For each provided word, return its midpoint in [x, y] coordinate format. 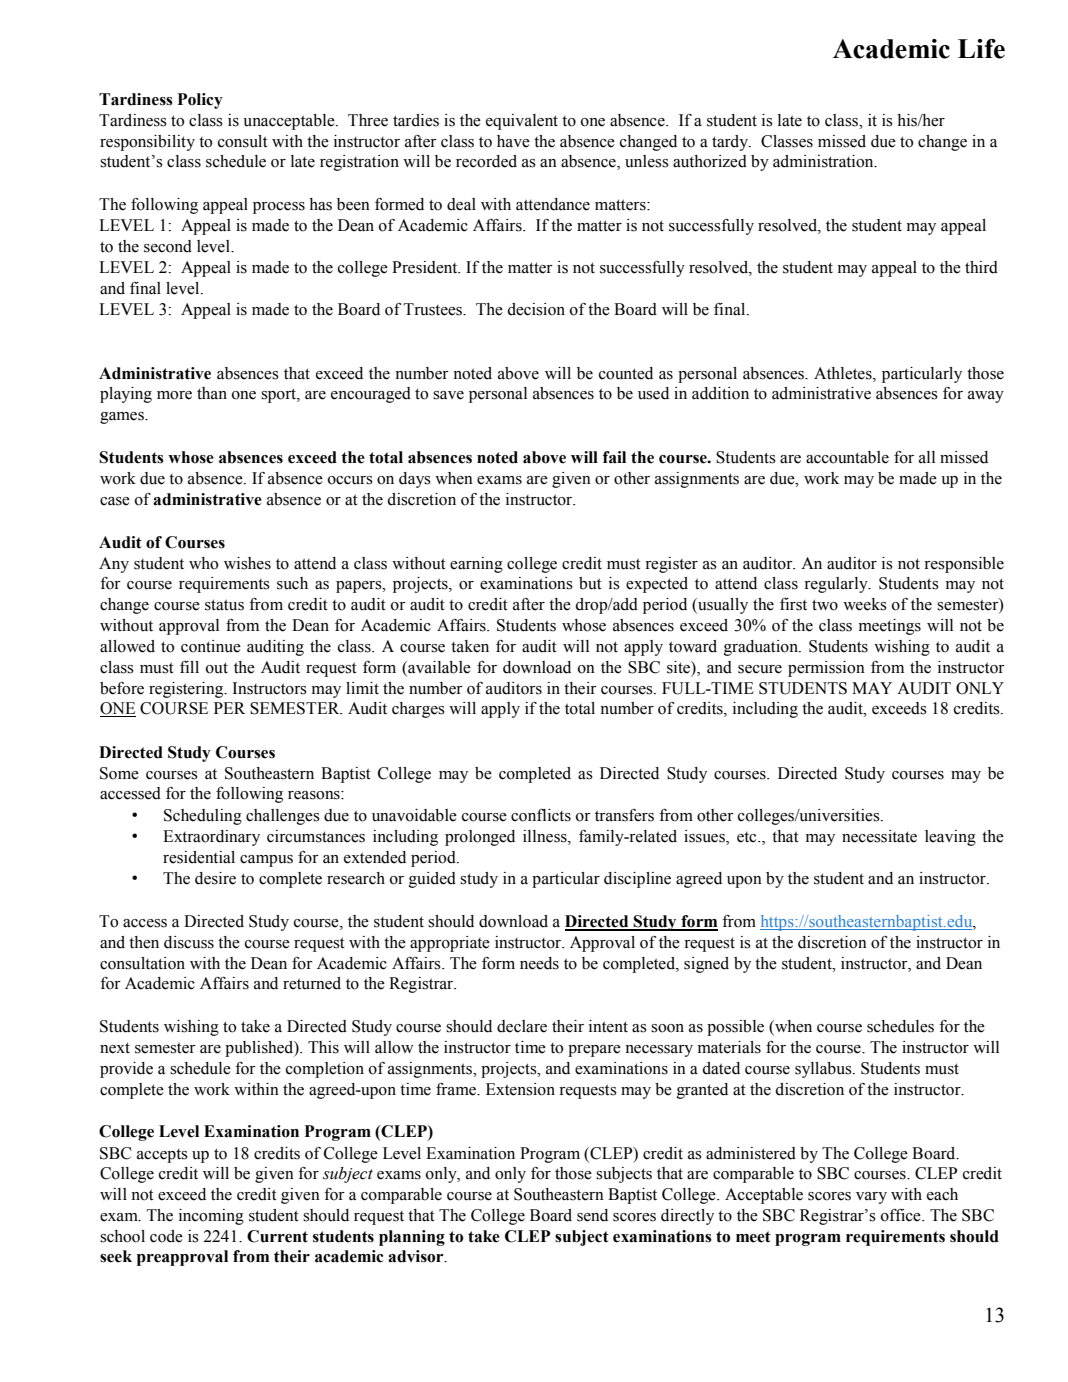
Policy [200, 101]
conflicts [541, 815]
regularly [837, 585]
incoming [211, 1217]
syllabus [824, 1070]
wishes [247, 563]
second [168, 246]
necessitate [879, 836]
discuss [189, 942]
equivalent [522, 122]
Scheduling [203, 817]
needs [539, 963]
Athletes [844, 373]
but [590, 583]
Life [981, 49]
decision [536, 309]
